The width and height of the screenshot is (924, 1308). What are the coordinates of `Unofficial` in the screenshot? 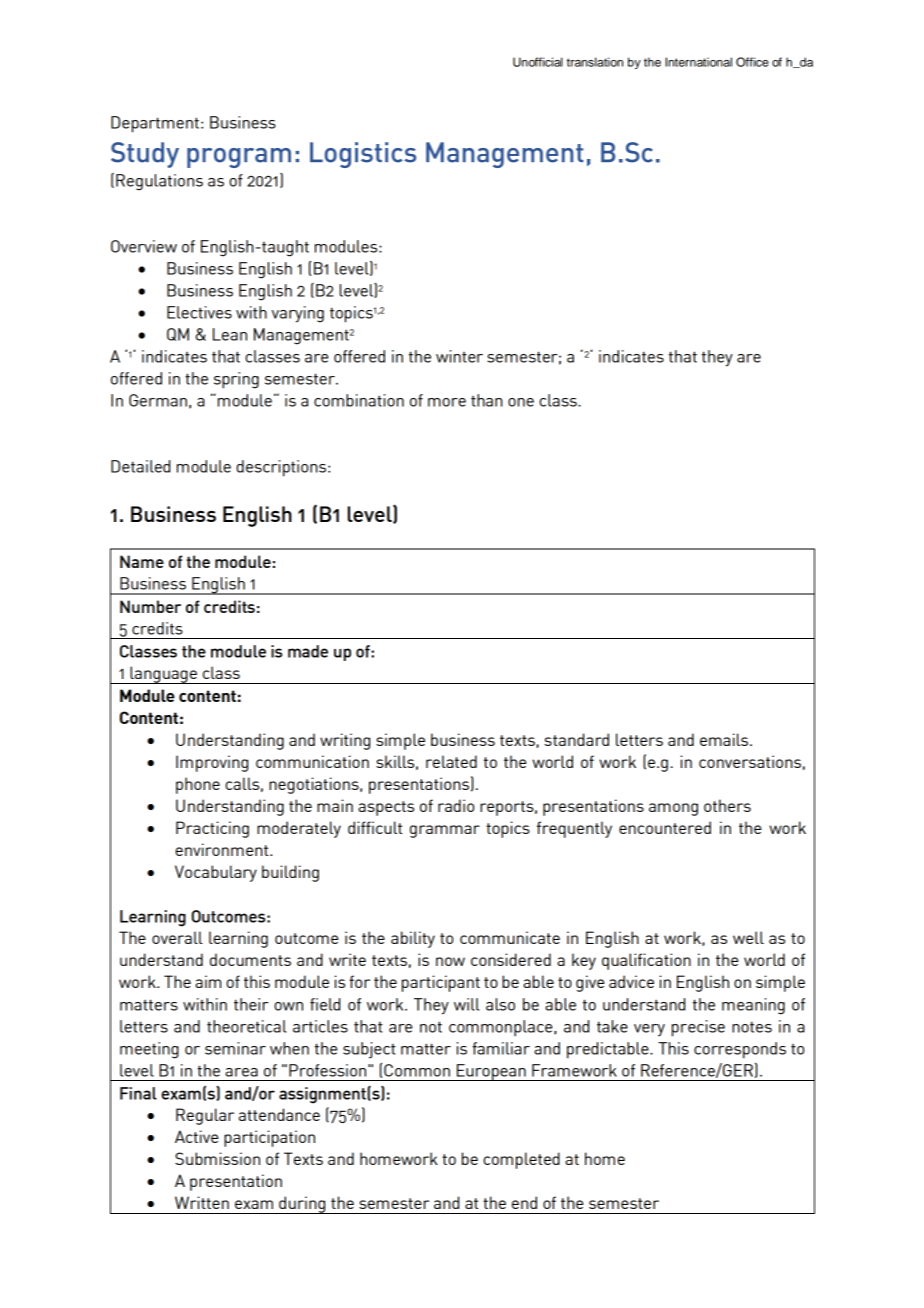 It's located at (538, 62).
